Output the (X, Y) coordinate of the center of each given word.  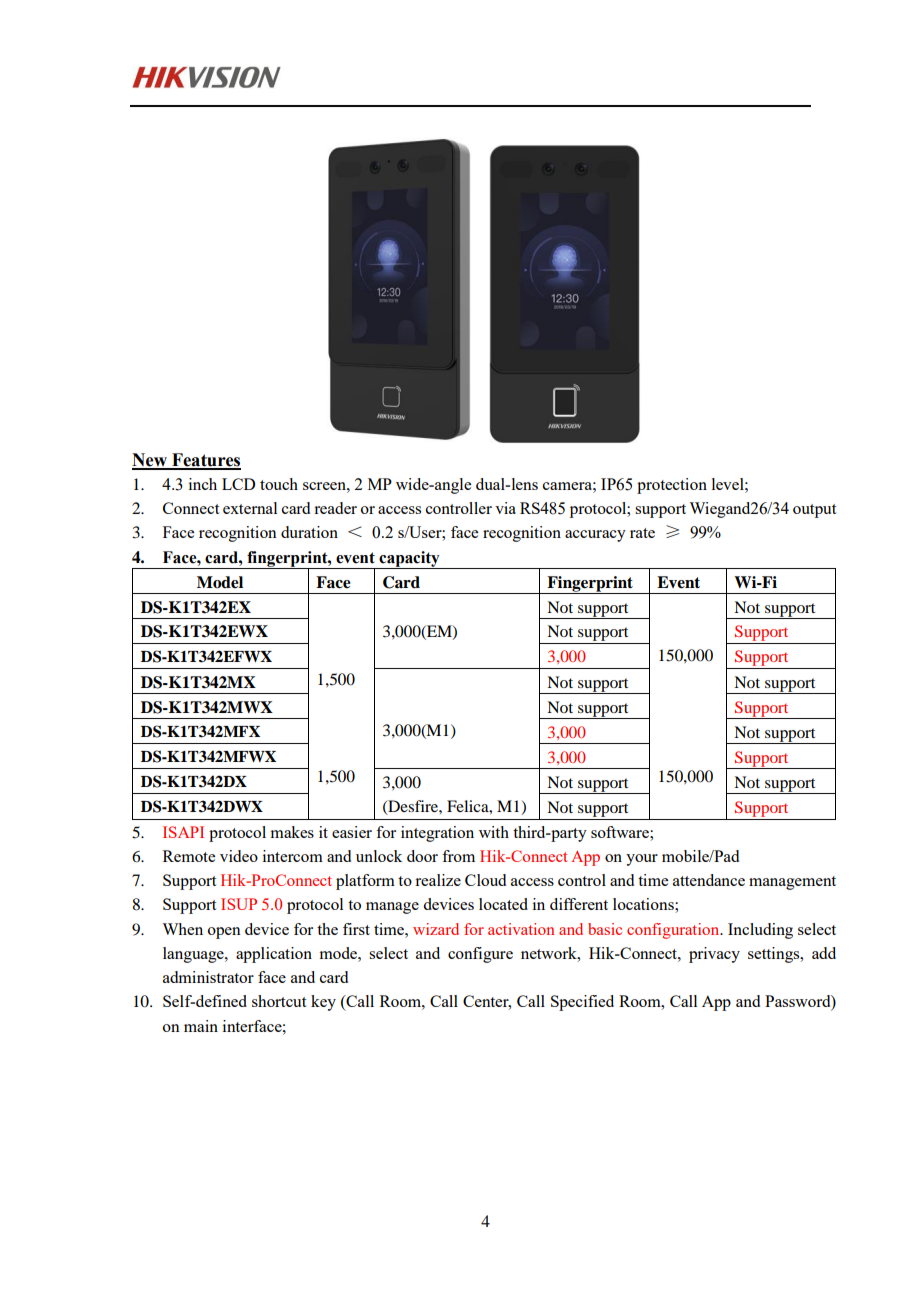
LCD (238, 484)
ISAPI (183, 832)
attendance (709, 880)
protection (672, 486)
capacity (409, 560)
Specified (582, 1003)
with (494, 832)
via (505, 508)
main (201, 1026)
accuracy (595, 536)
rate (642, 533)
